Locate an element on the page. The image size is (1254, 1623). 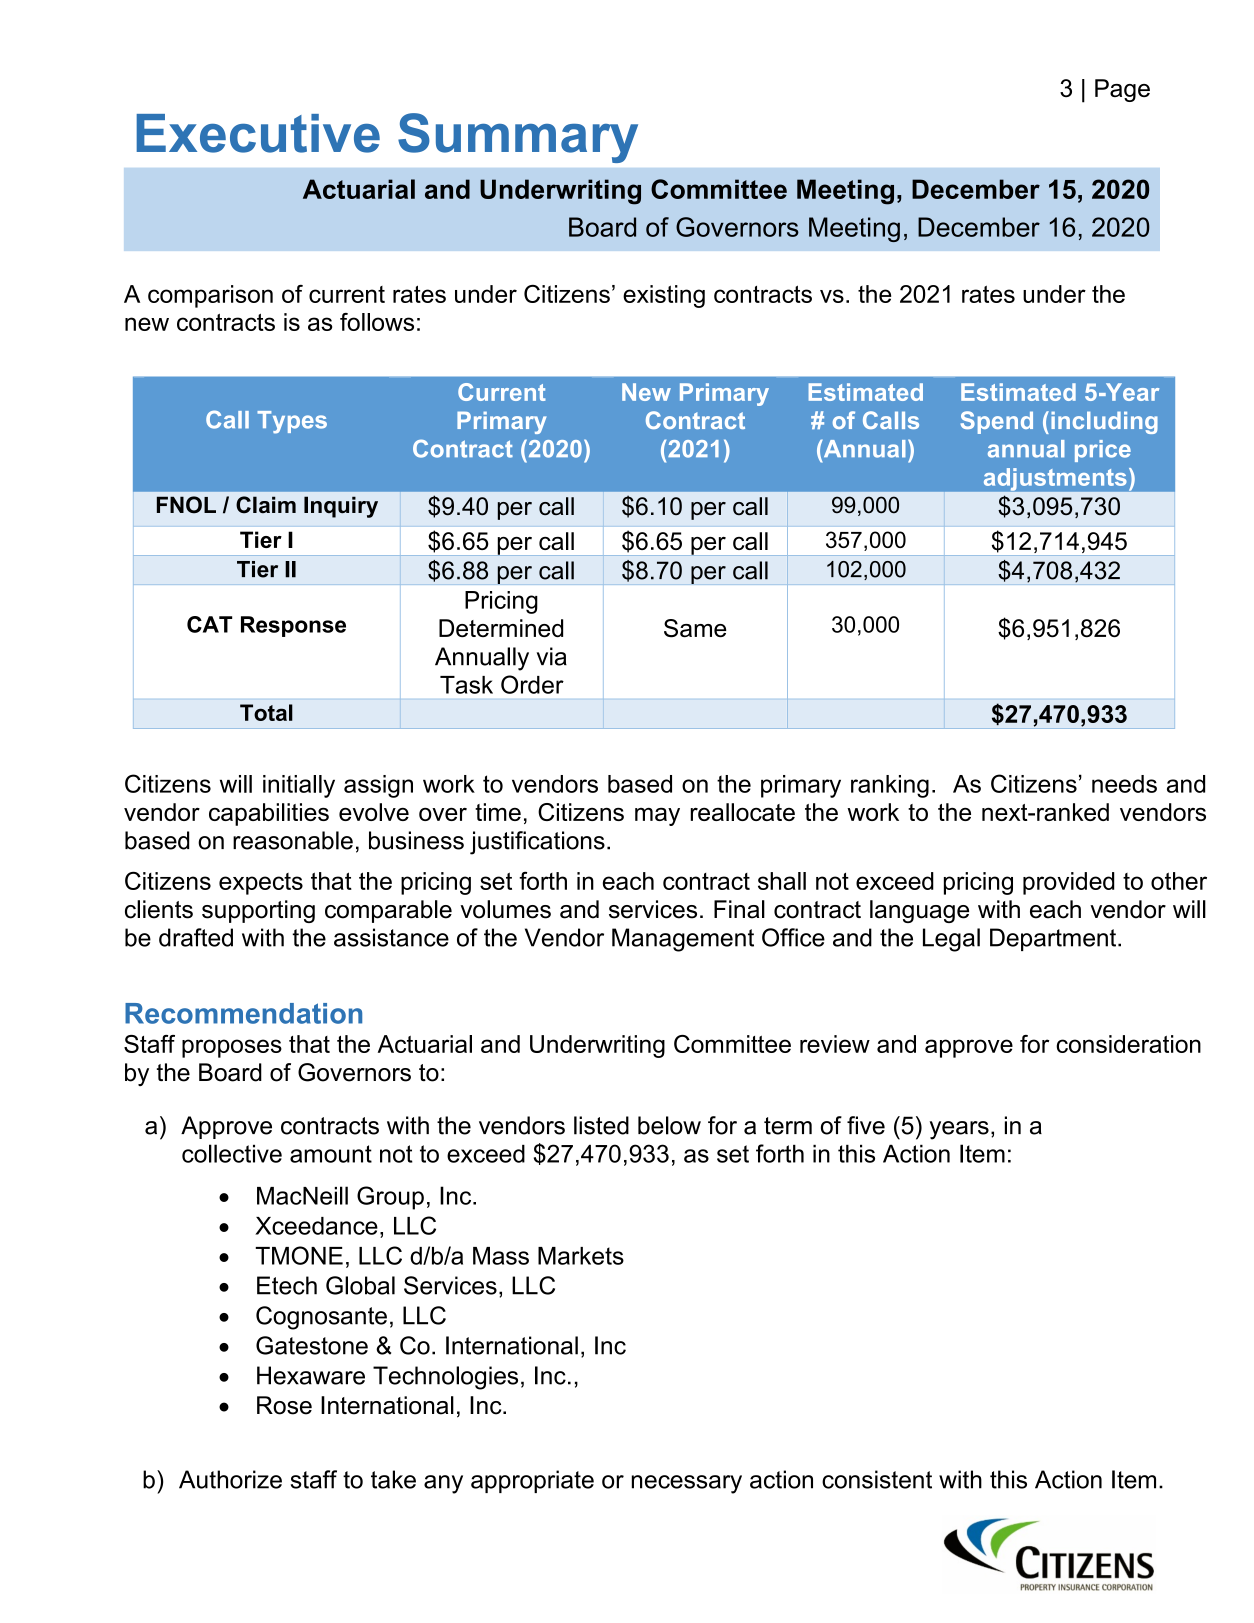
may is located at coordinates (657, 816).
